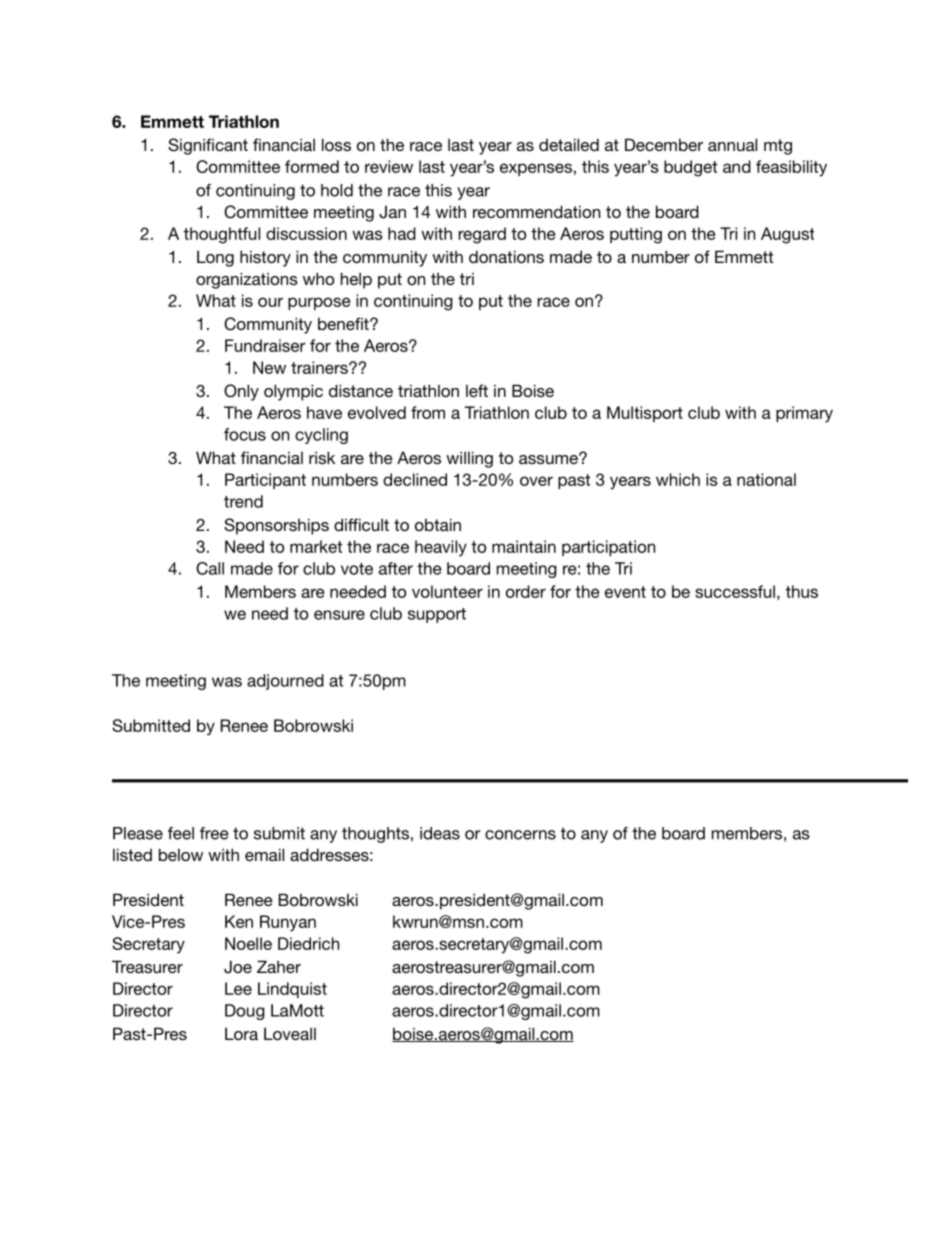 This page has width=952, height=1233. I want to click on and, so click(737, 166).
